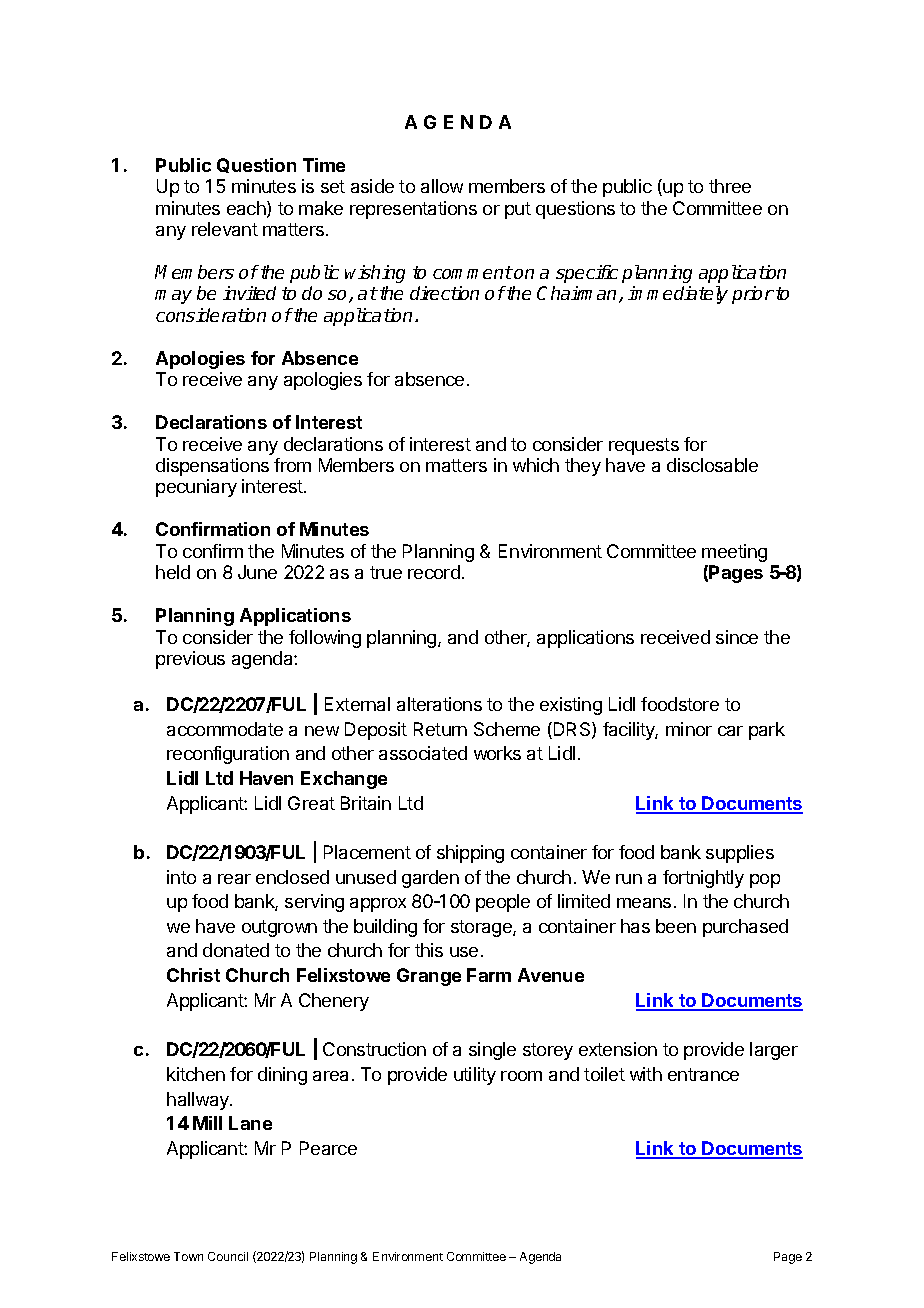 This screenshot has width=924, height=1308. What do you see at coordinates (225, 729) in the screenshot?
I see `accommodate` at bounding box center [225, 729].
